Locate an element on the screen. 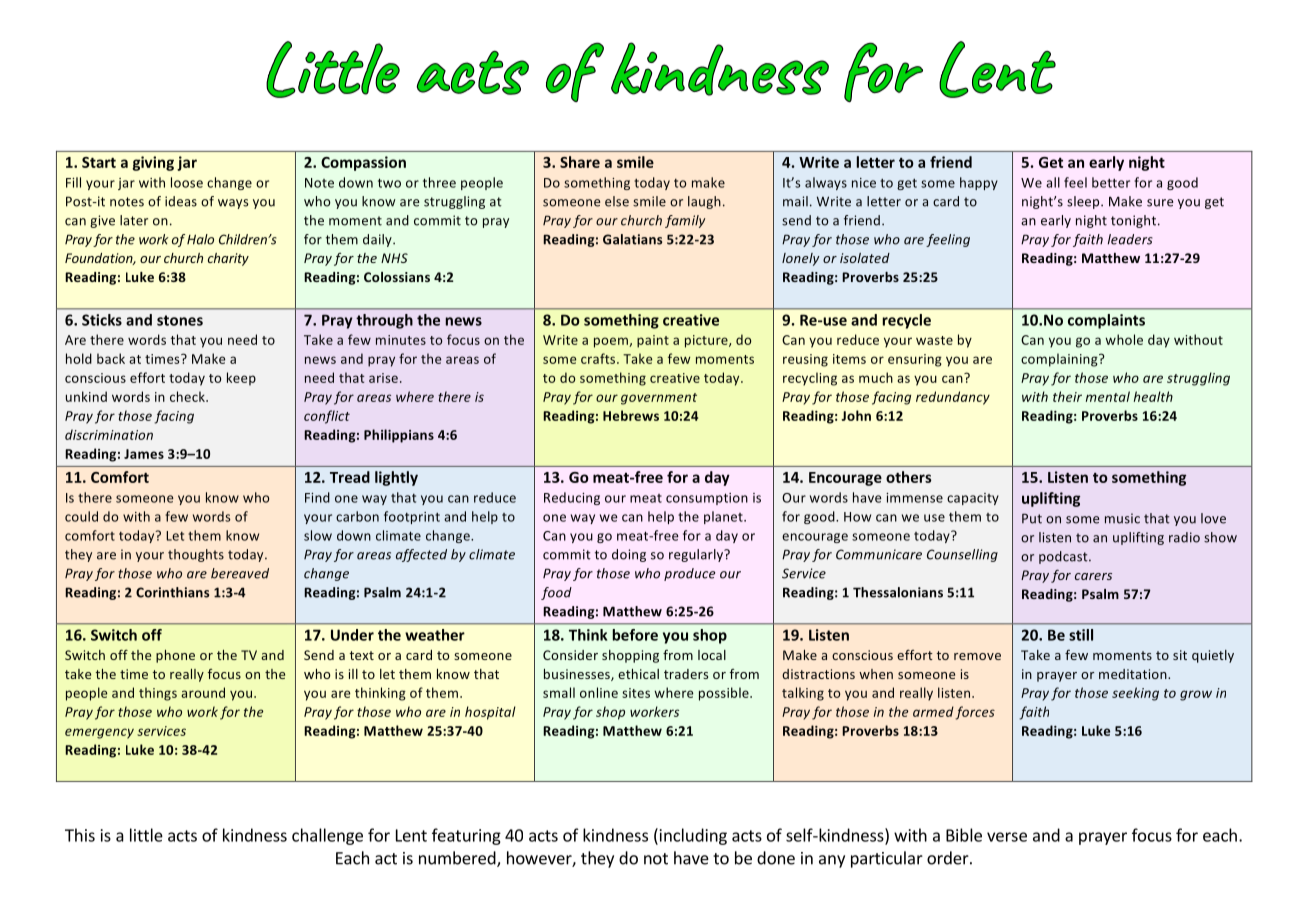  Find is located at coordinates (317, 497).
